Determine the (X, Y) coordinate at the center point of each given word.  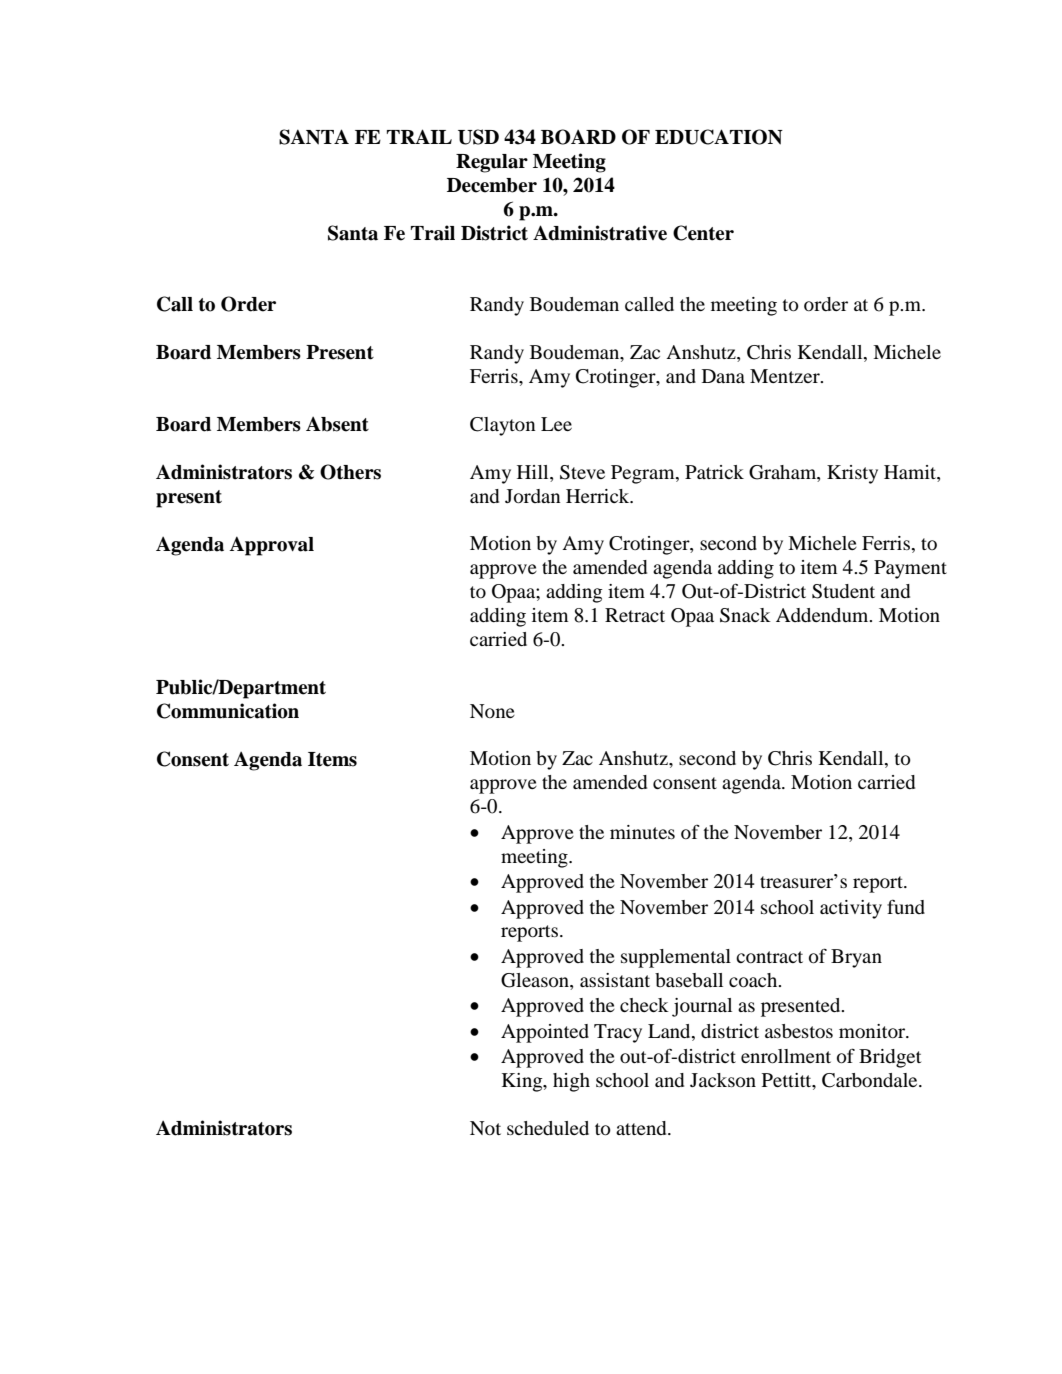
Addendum (823, 615)
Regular (492, 163)
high (571, 1082)
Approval (271, 546)
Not (485, 1128)
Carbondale (871, 1080)
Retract (635, 615)
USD (478, 137)
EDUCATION (719, 137)
